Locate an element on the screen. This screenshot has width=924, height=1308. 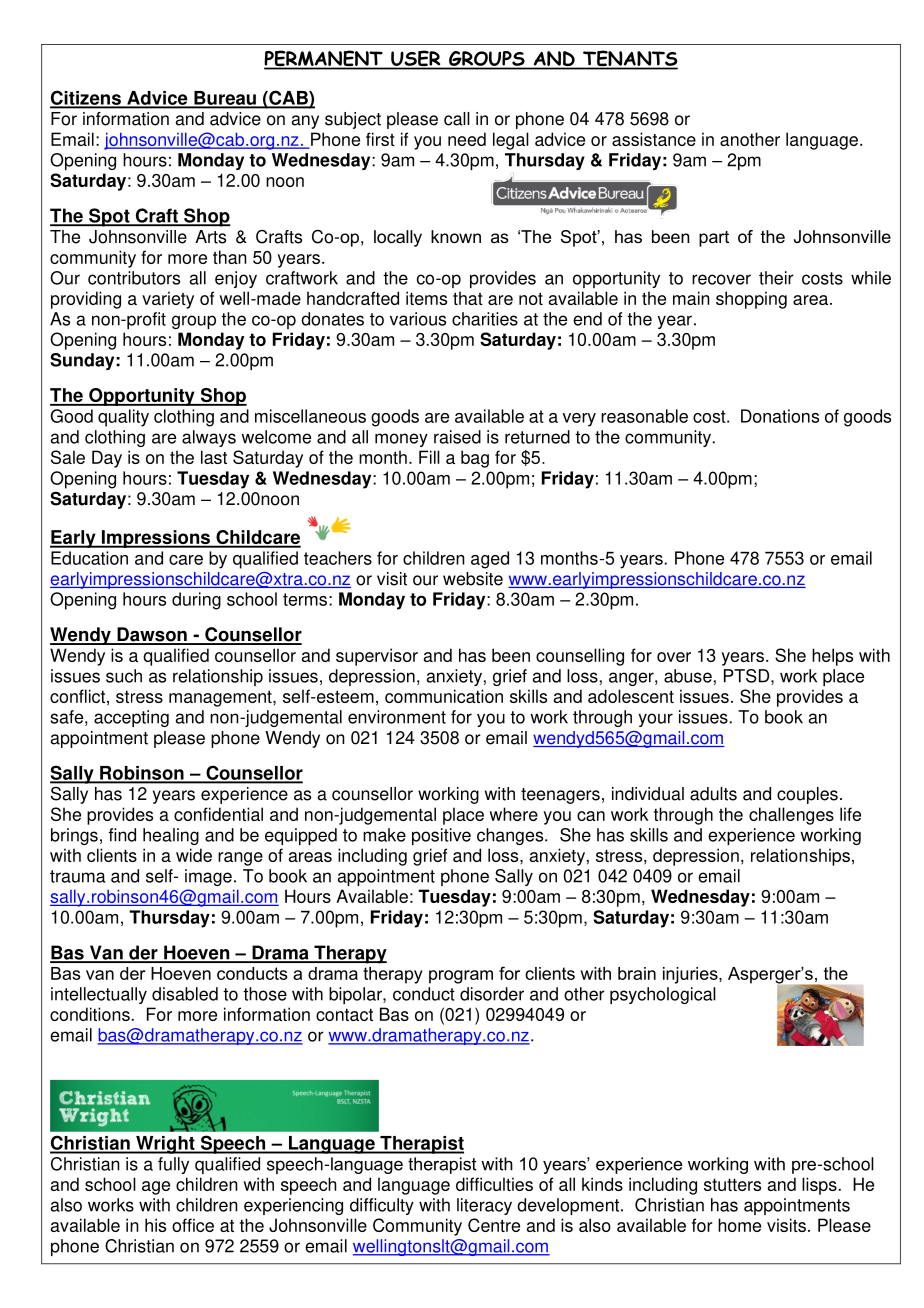
communication is located at coordinates (444, 696).
